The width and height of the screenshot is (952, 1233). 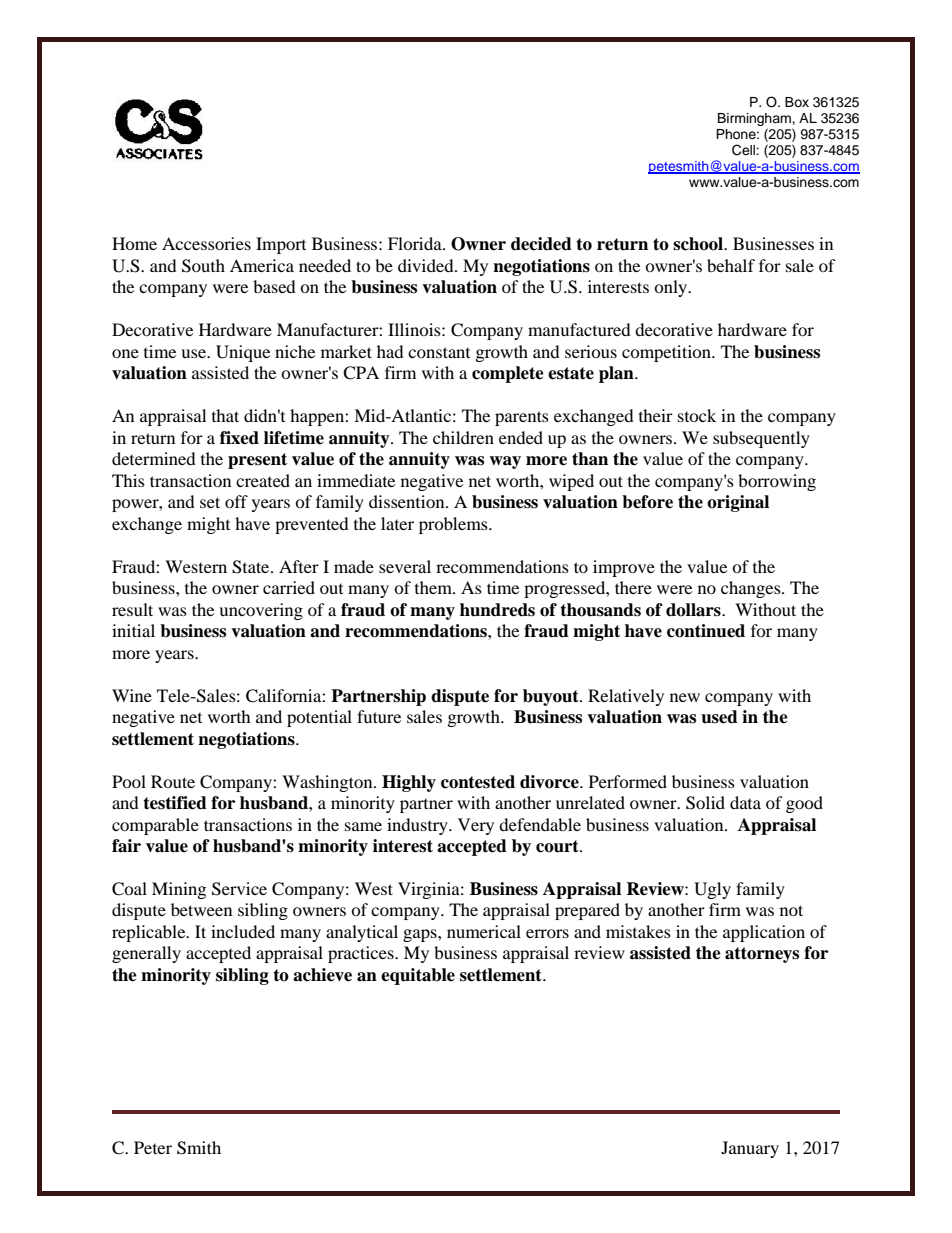 I want to click on Ugly, so click(x=712, y=890).
